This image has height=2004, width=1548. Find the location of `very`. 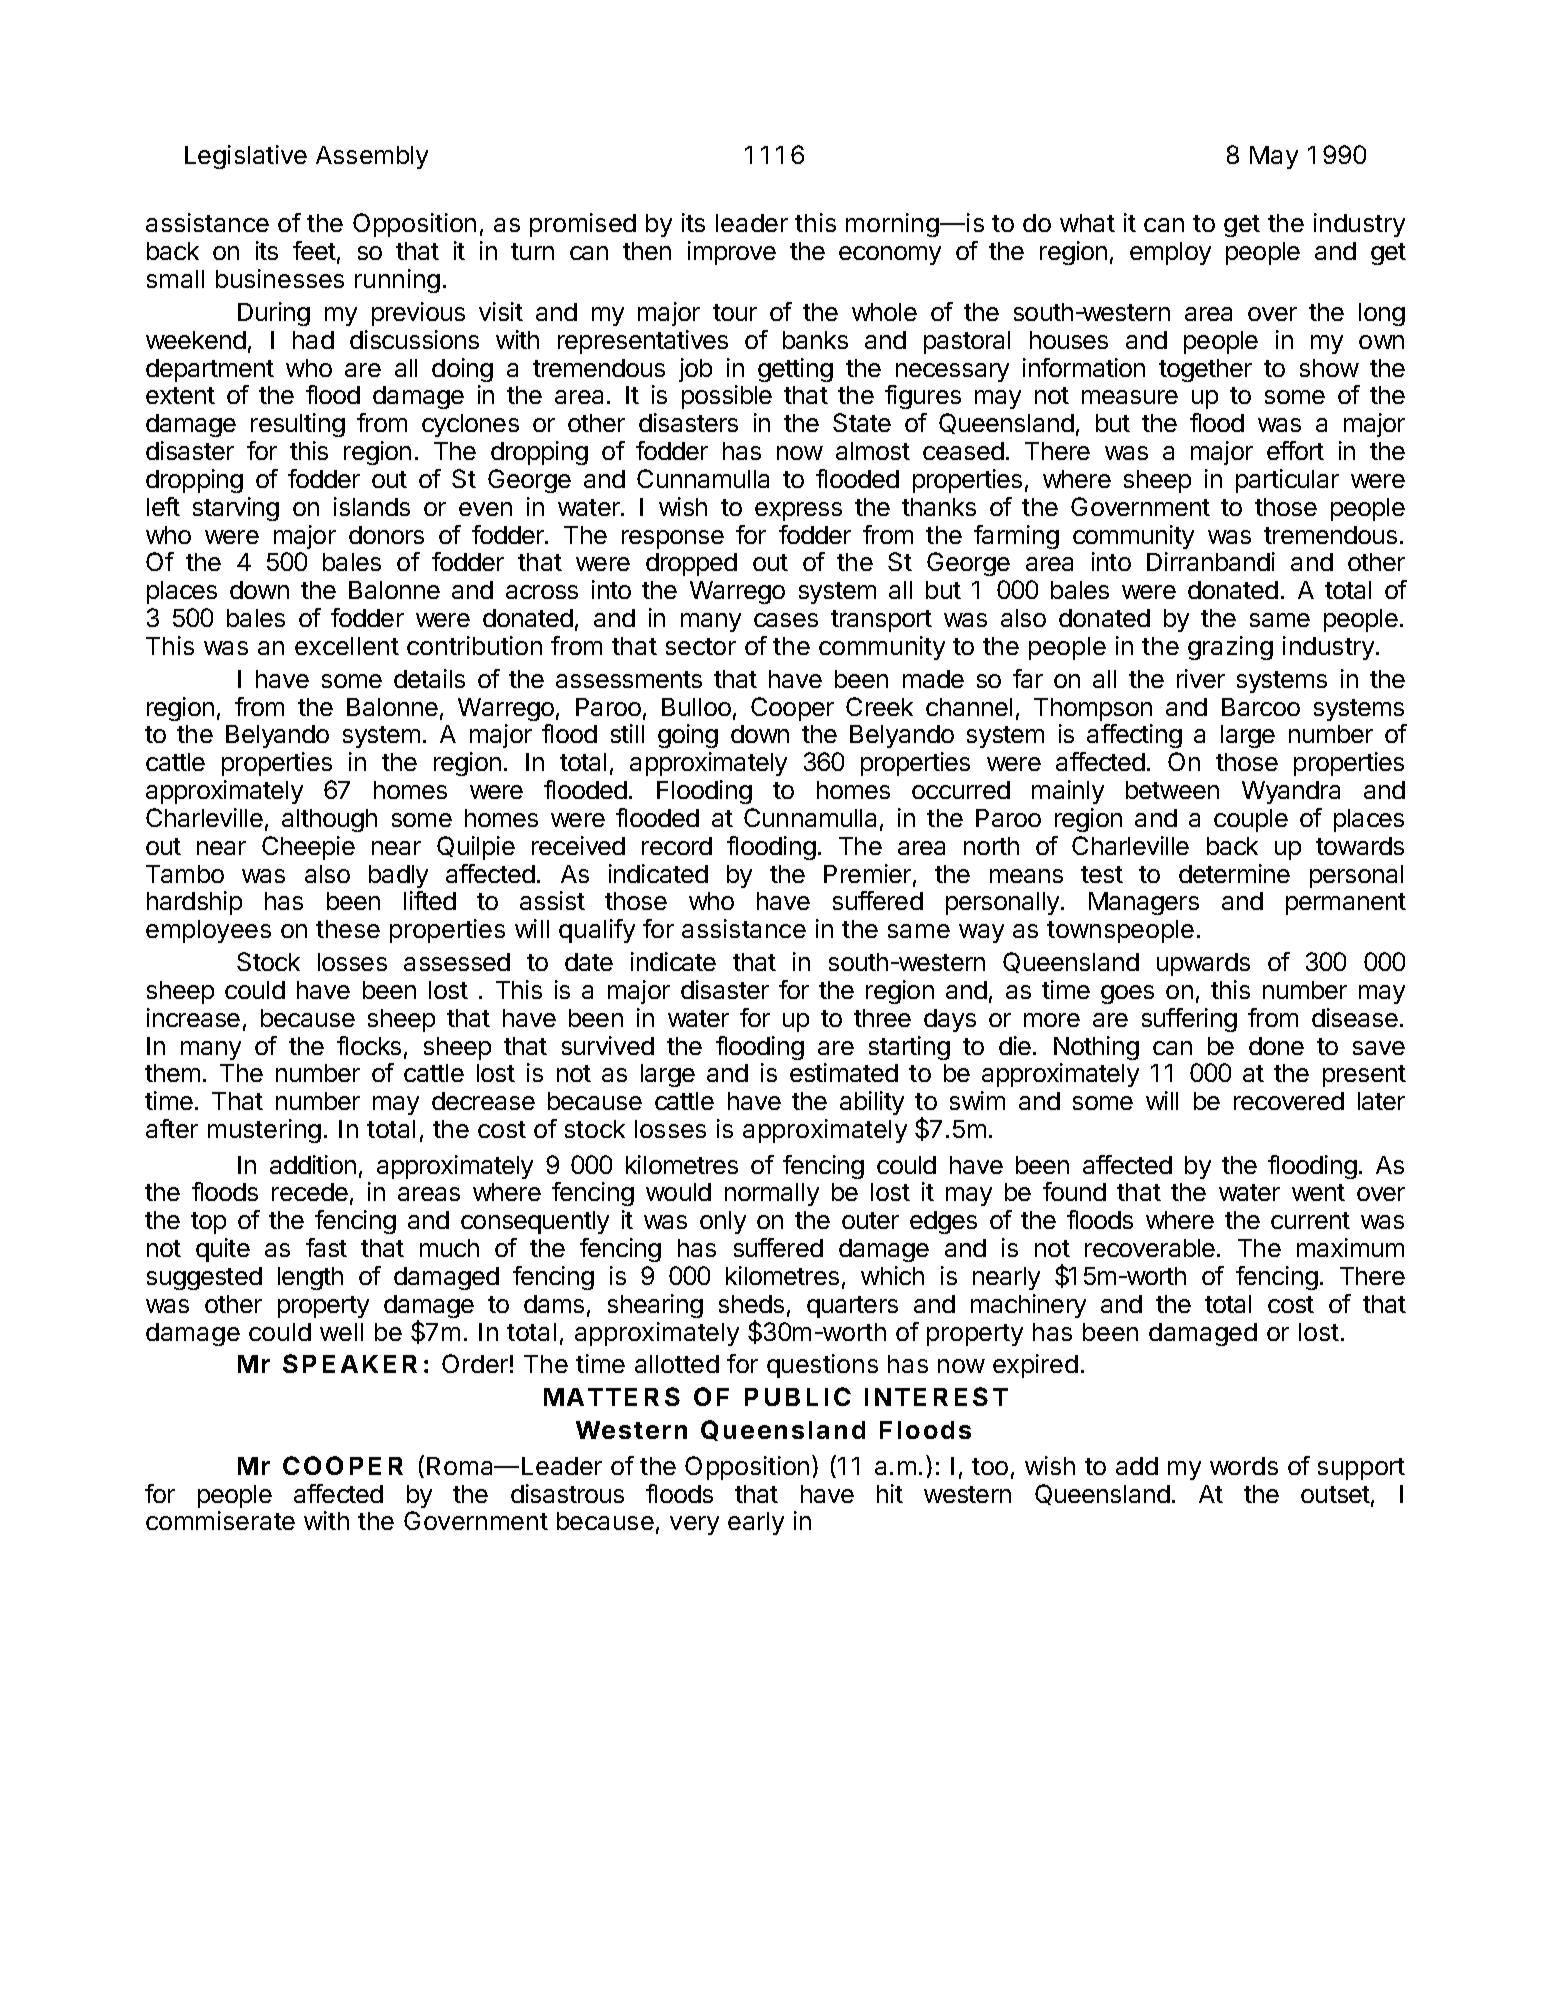

very is located at coordinates (694, 1525).
